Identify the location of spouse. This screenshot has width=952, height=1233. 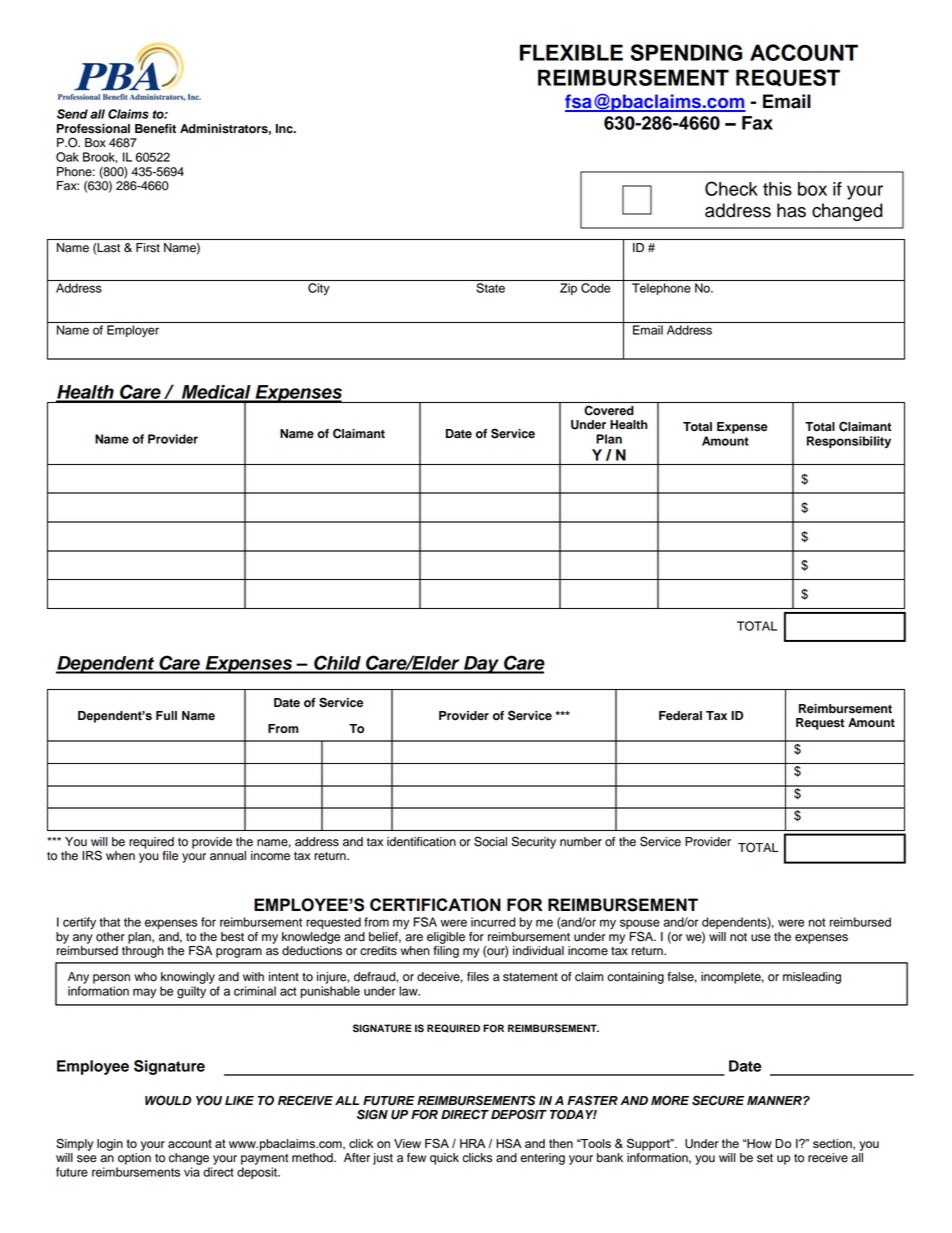
(640, 925).
